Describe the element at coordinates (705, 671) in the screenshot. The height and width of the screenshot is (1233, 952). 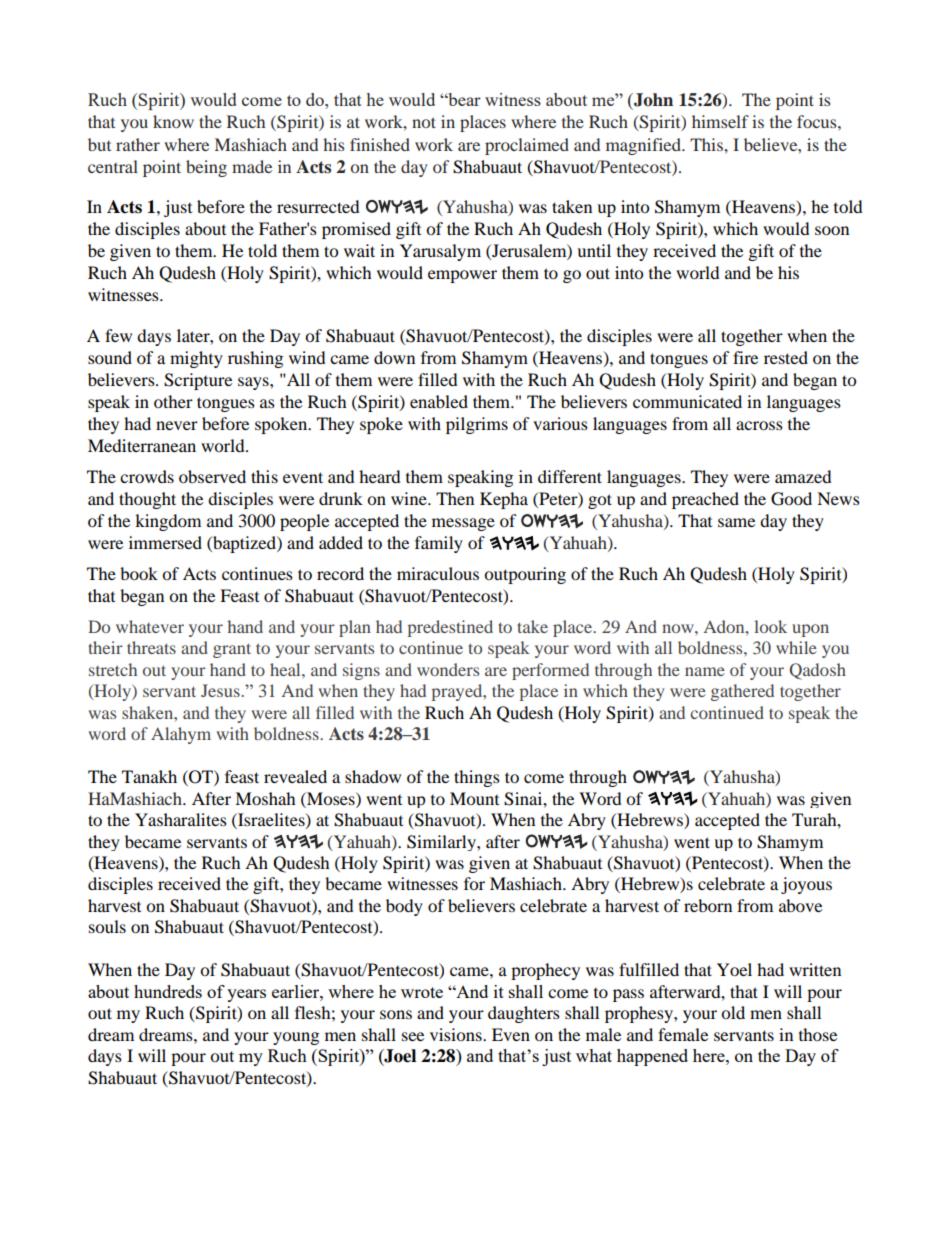
I see `name` at that location.
